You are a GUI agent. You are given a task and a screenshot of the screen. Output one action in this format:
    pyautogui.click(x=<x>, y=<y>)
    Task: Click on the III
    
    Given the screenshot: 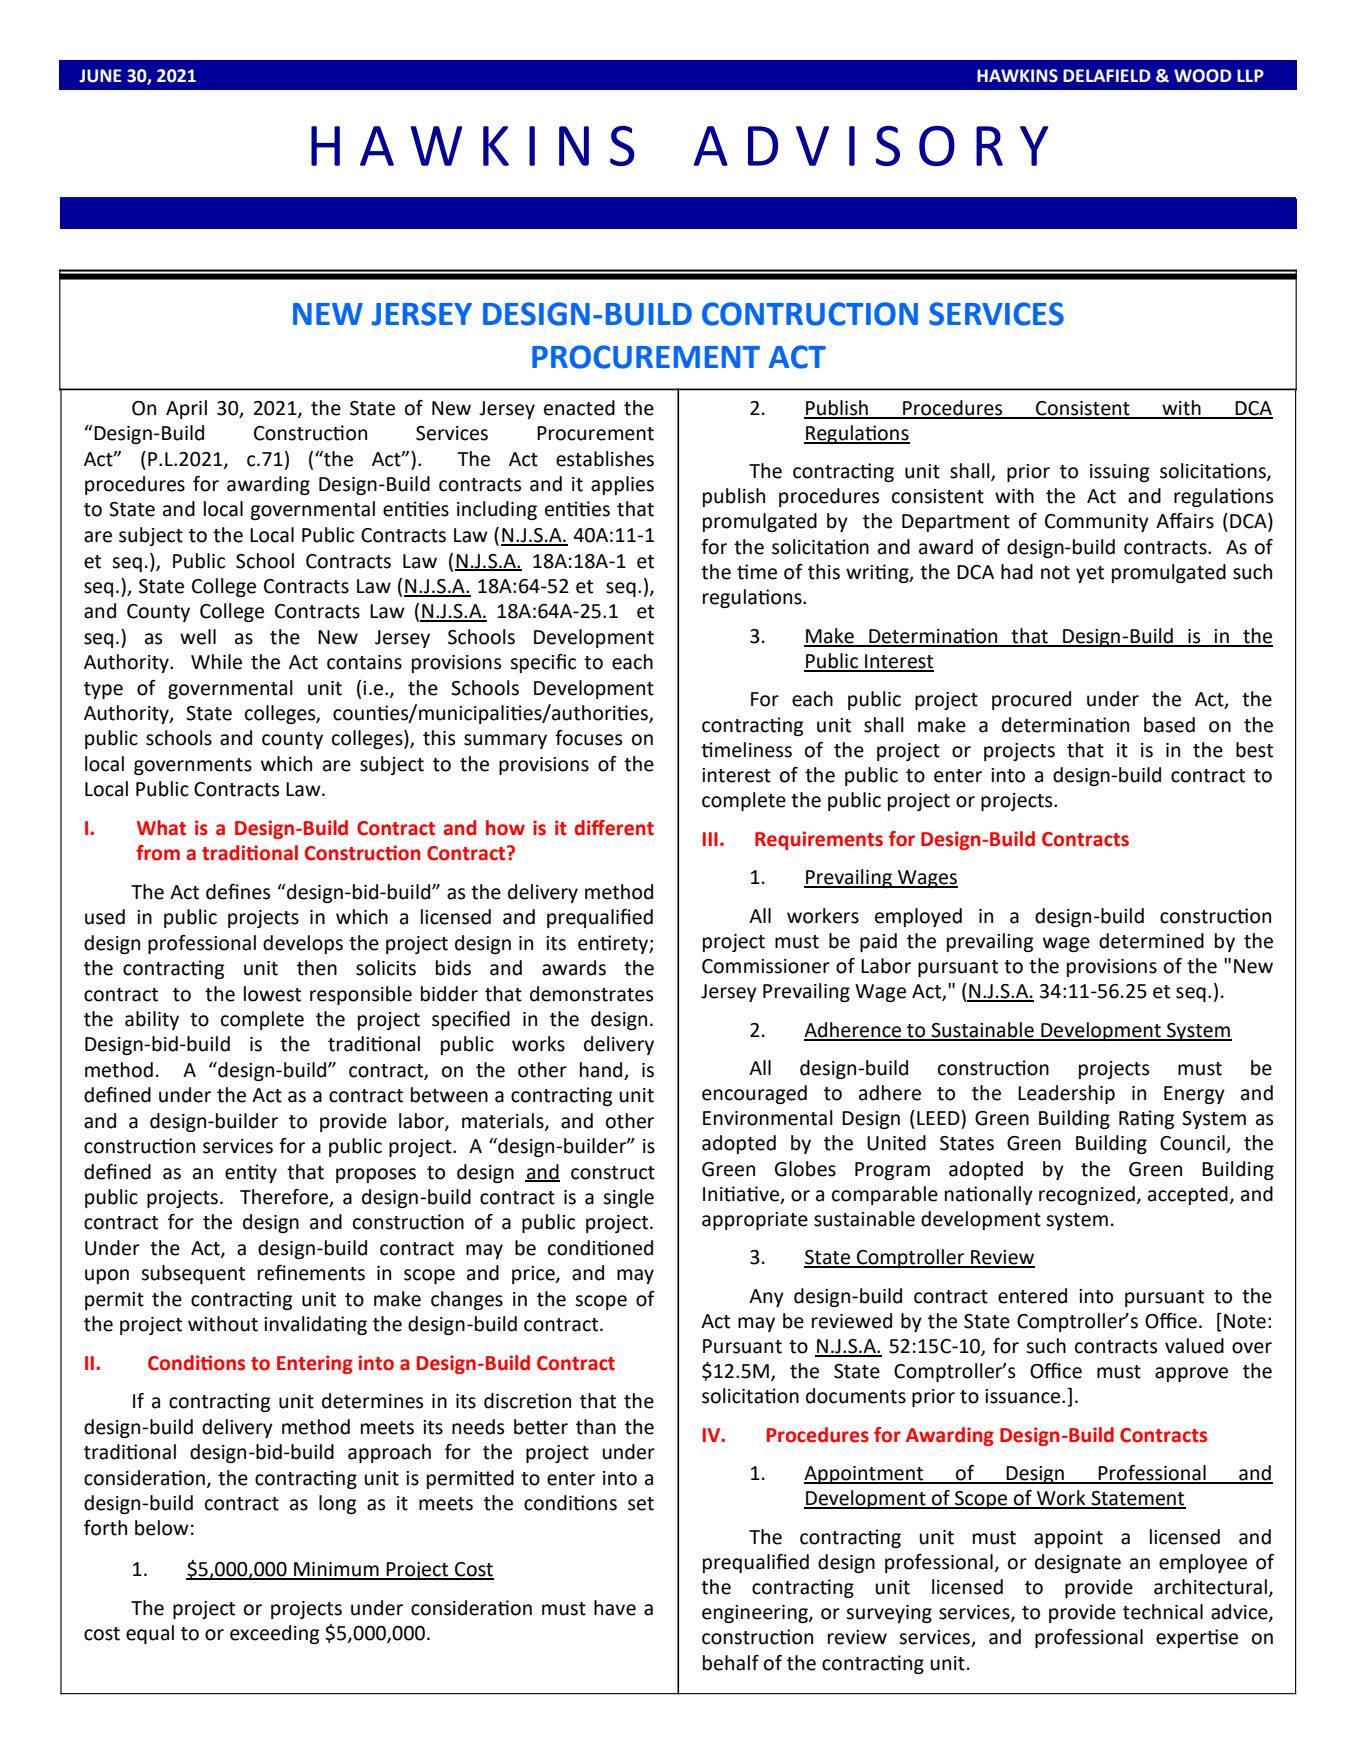 What is the action you would take?
    pyautogui.click(x=710, y=839)
